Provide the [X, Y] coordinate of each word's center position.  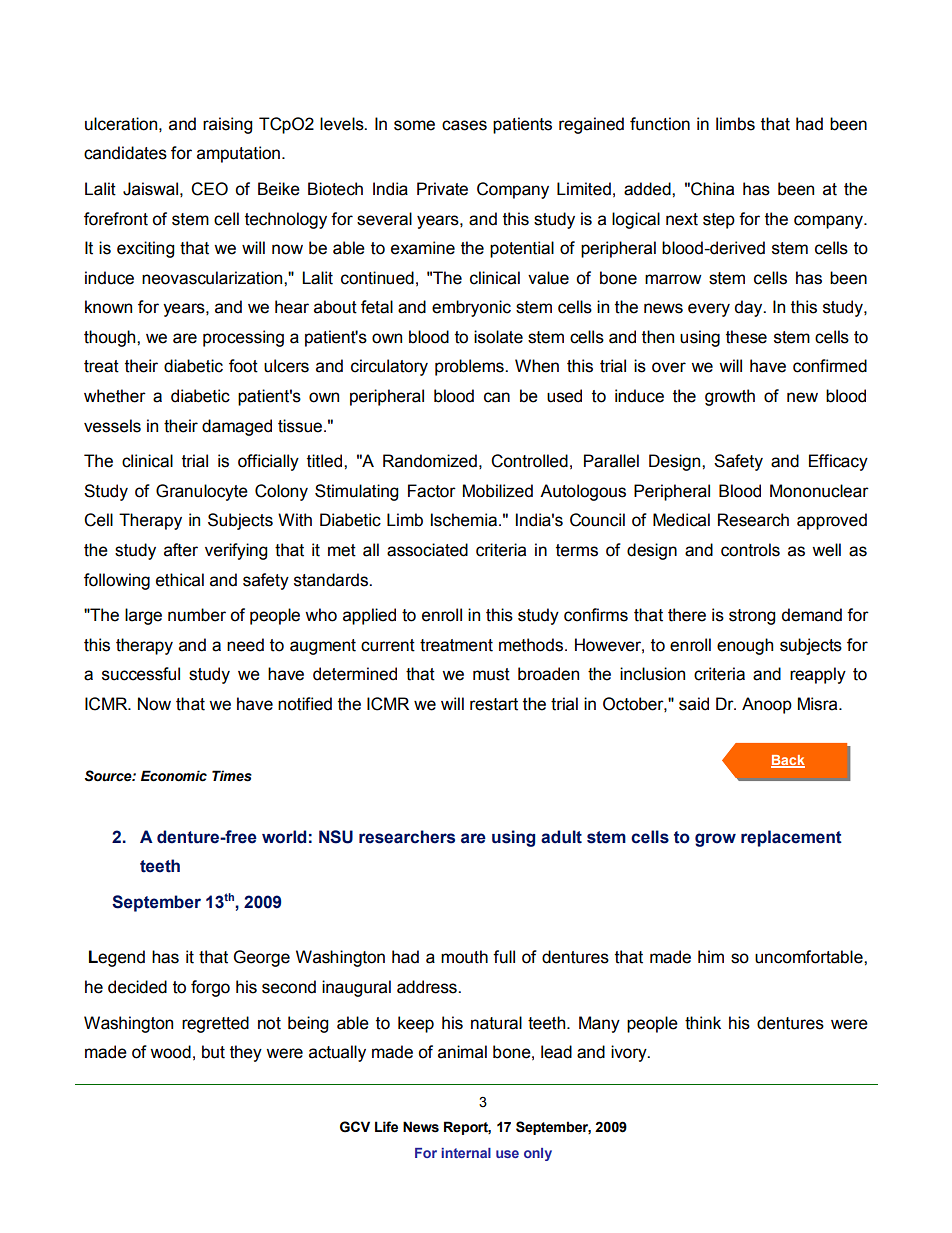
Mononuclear [819, 491]
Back [788, 761]
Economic [174, 776]
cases [464, 125]
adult [561, 837]
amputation [238, 154]
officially [268, 462]
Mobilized [498, 491]
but [213, 1052]
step [719, 221]
